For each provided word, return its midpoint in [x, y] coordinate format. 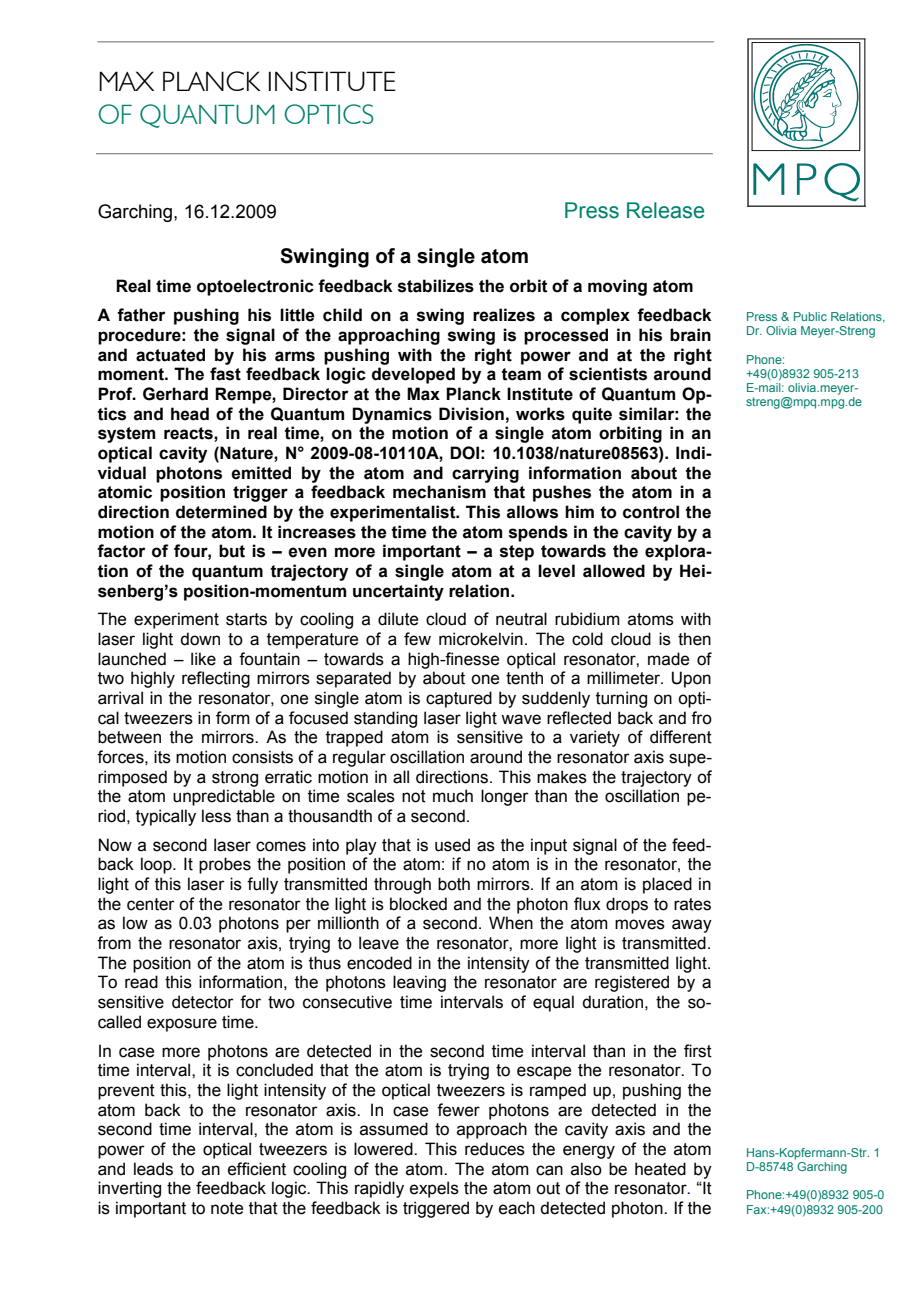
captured [459, 699]
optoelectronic [255, 287]
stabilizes [436, 286]
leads [153, 1169]
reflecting [216, 679]
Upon [691, 679]
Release [665, 210]
